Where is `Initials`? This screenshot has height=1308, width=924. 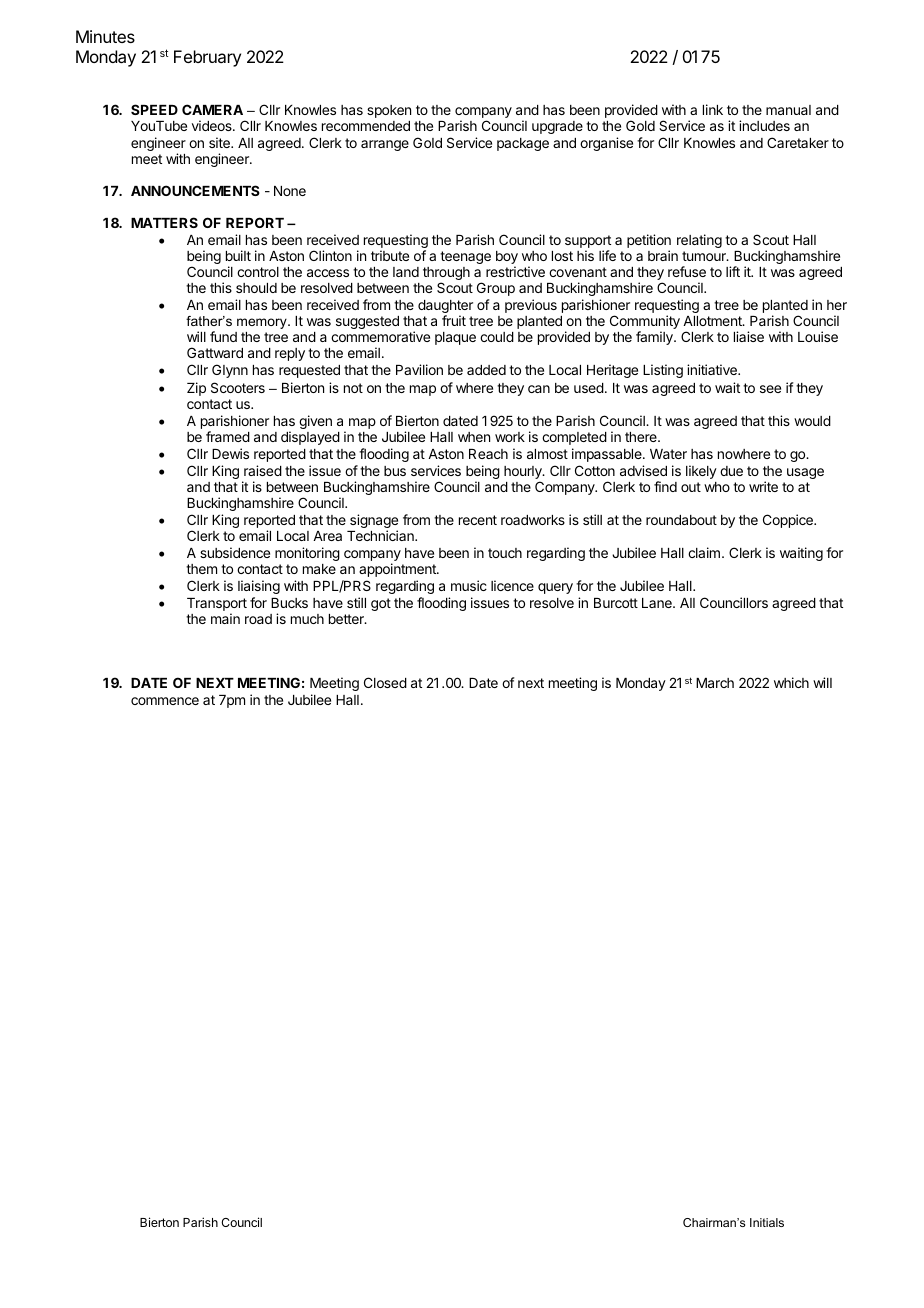
Initials is located at coordinates (767, 1222).
